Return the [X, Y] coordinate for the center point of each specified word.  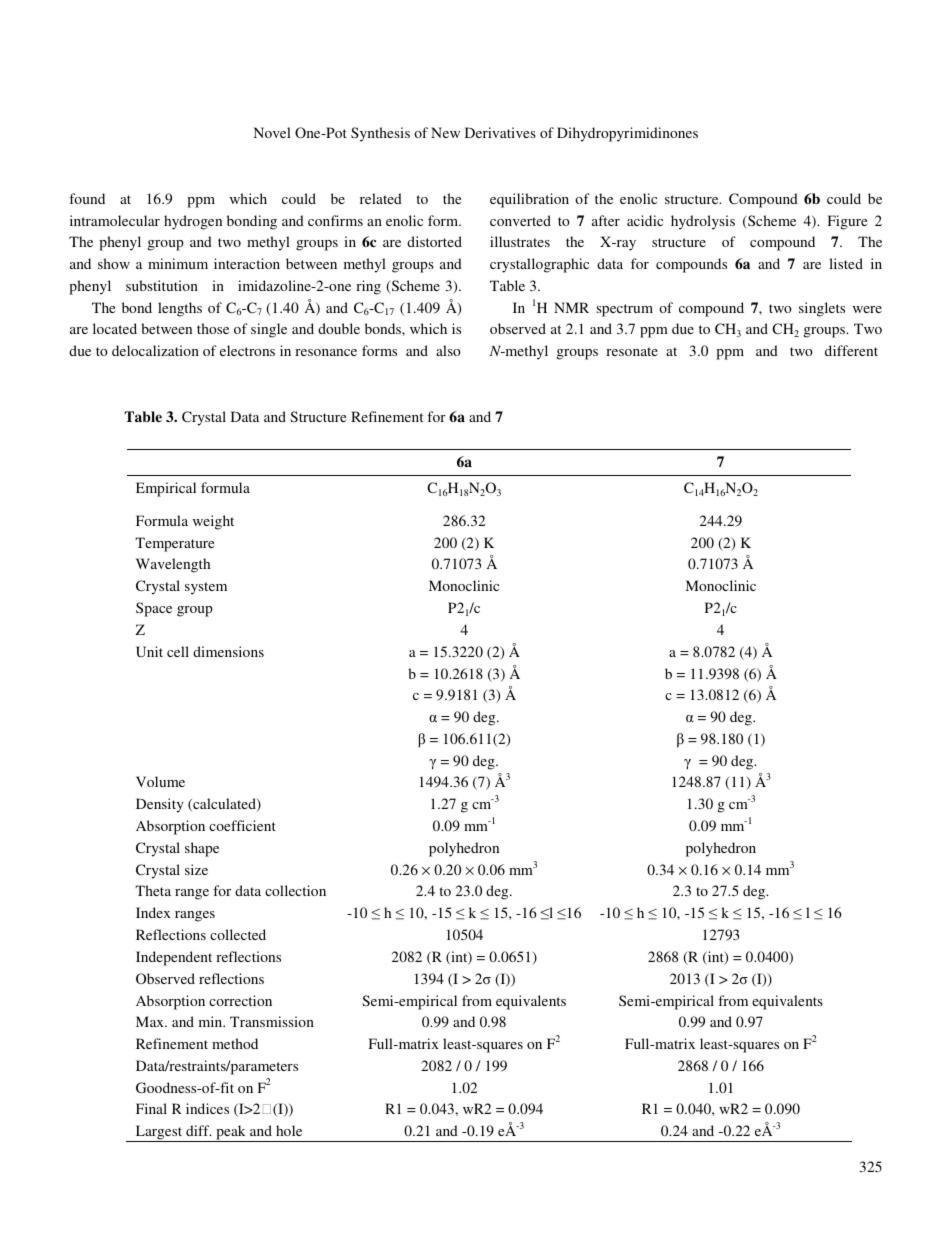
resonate [632, 351]
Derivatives [500, 132]
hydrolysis [703, 222]
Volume [160, 781]
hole [289, 1130]
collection [295, 890]
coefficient [242, 825]
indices [207, 1108]
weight [213, 522]
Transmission [272, 1021]
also [448, 350]
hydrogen [193, 222]
